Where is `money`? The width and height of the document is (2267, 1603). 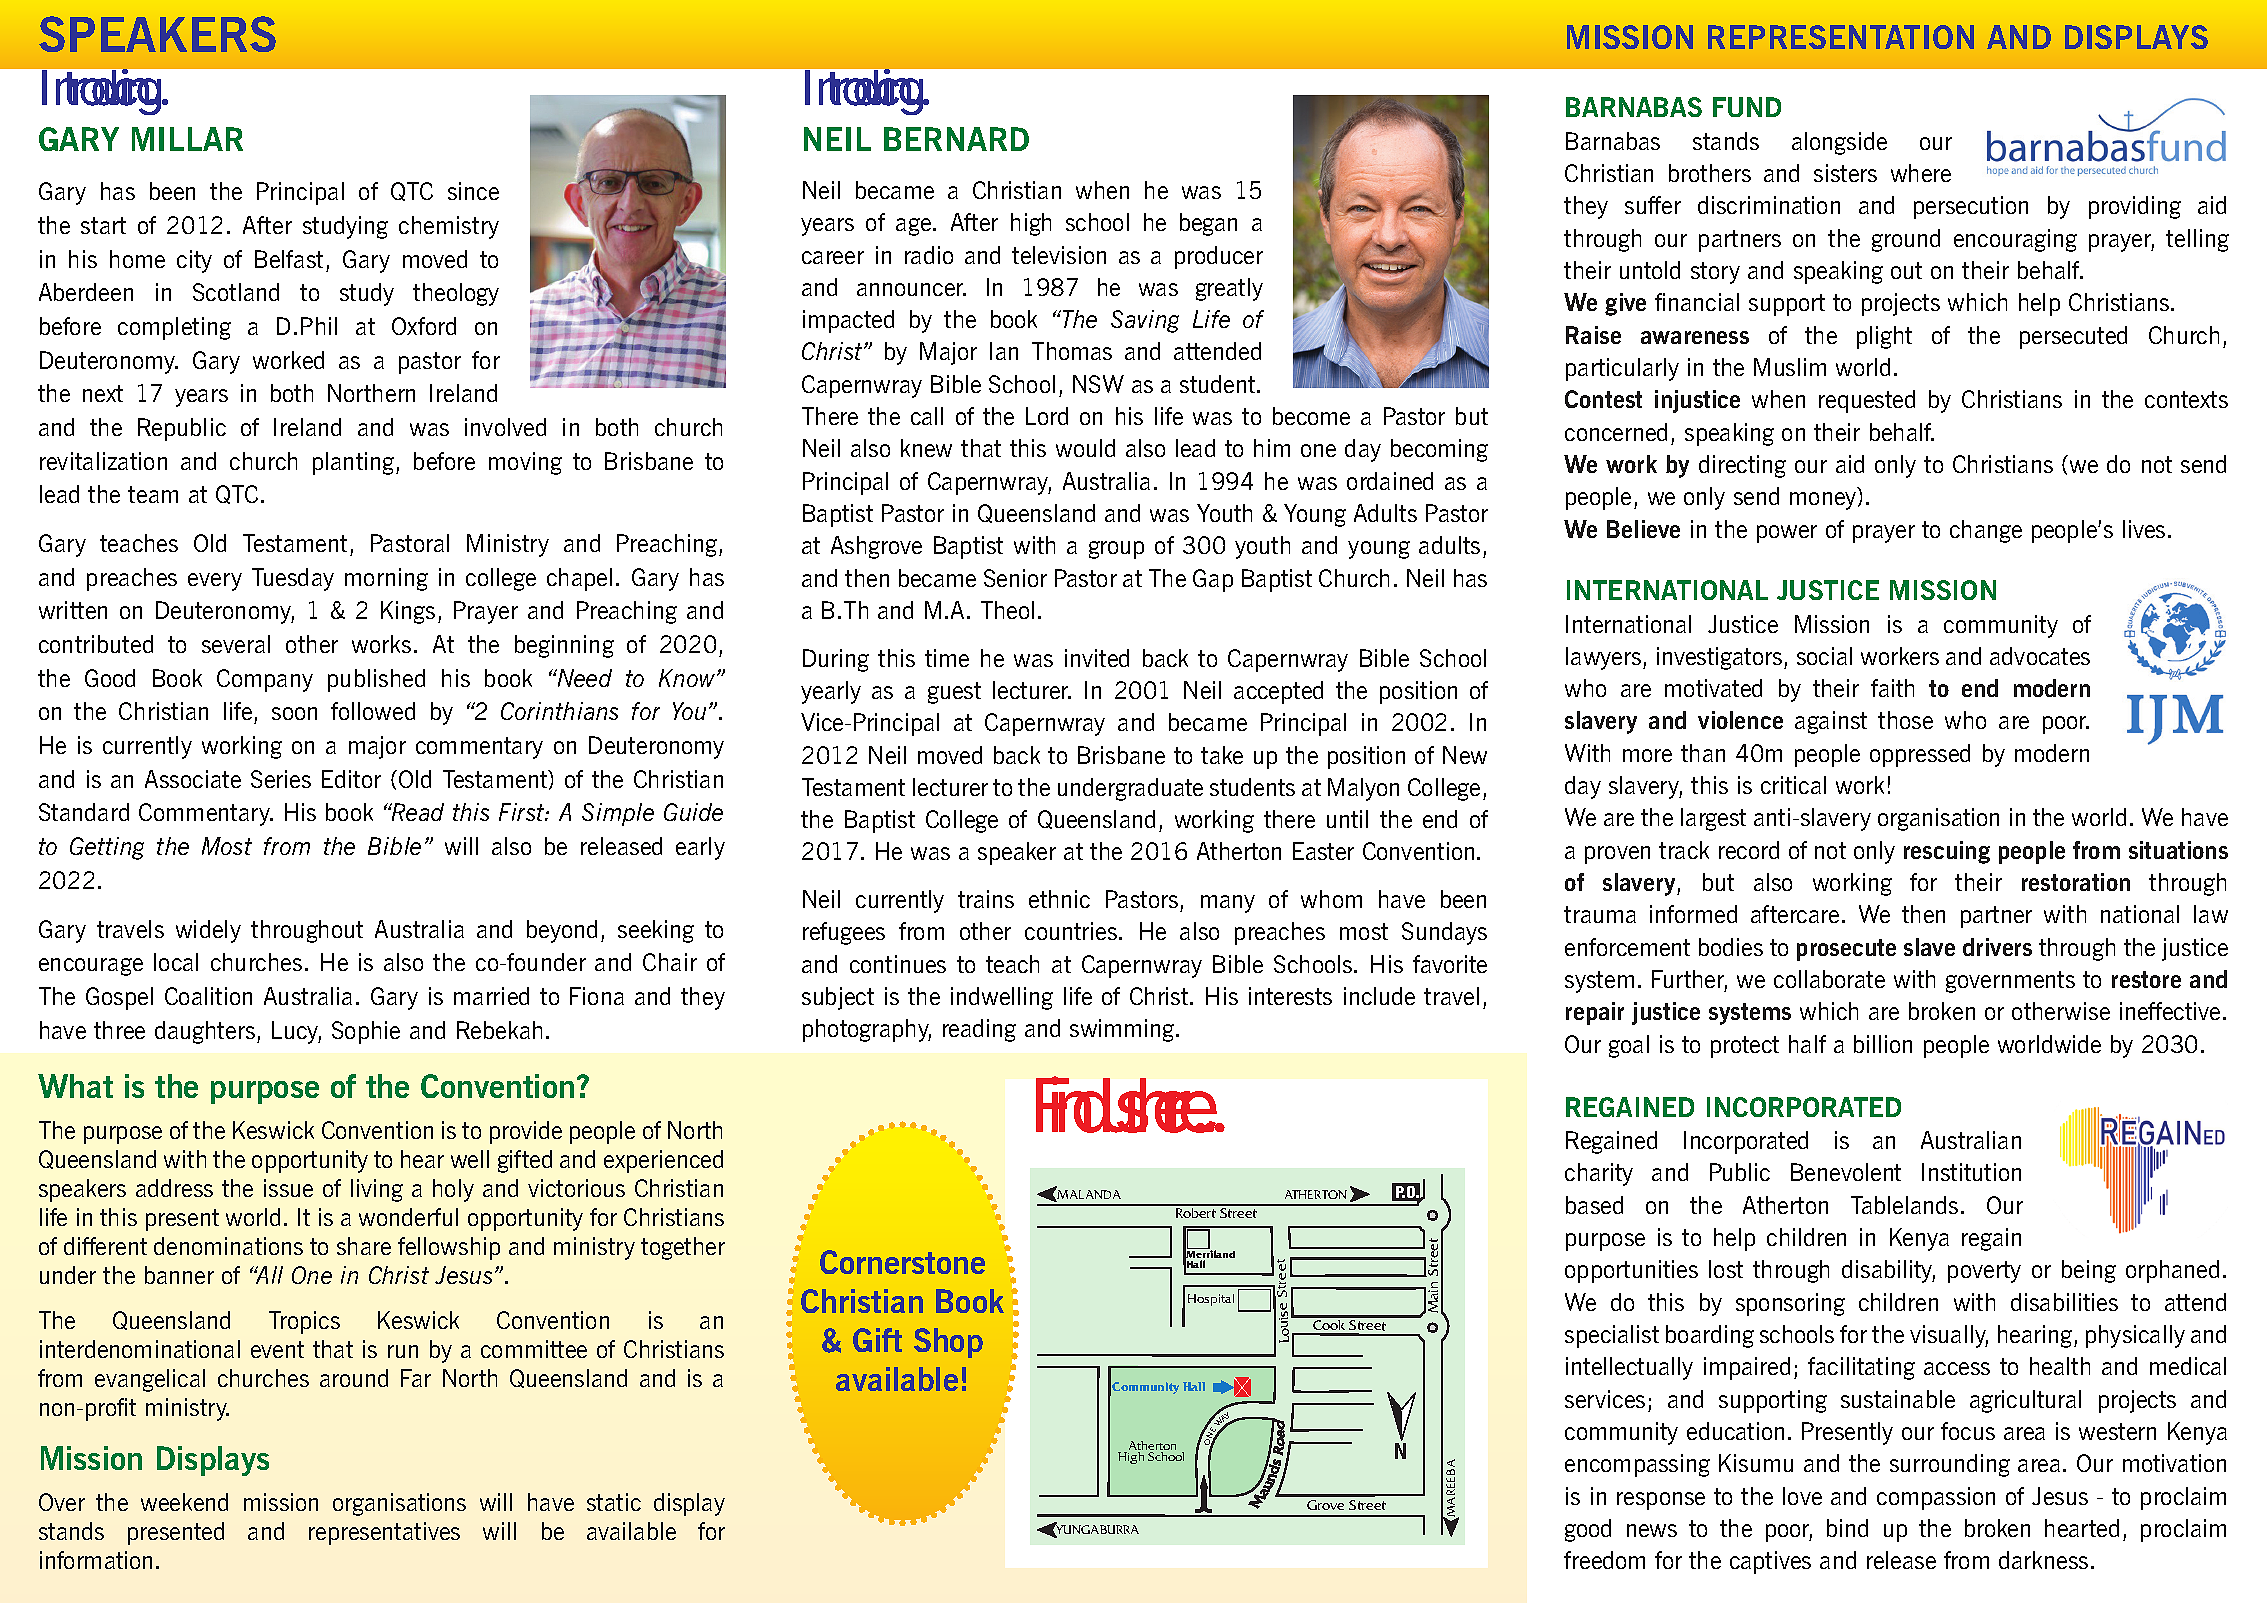 money is located at coordinates (1824, 501).
